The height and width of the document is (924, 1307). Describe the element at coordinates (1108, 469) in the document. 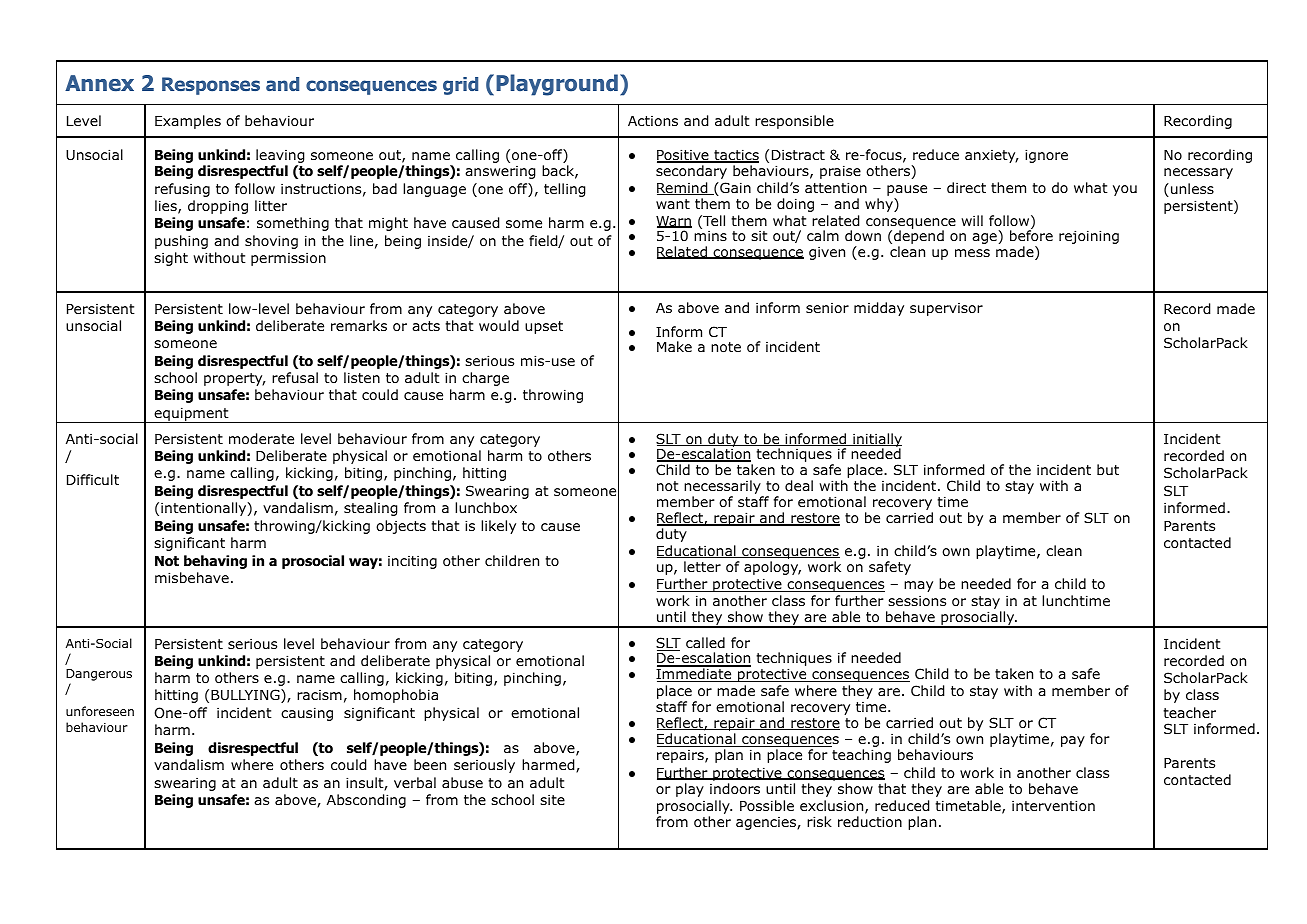

I see `but` at that location.
